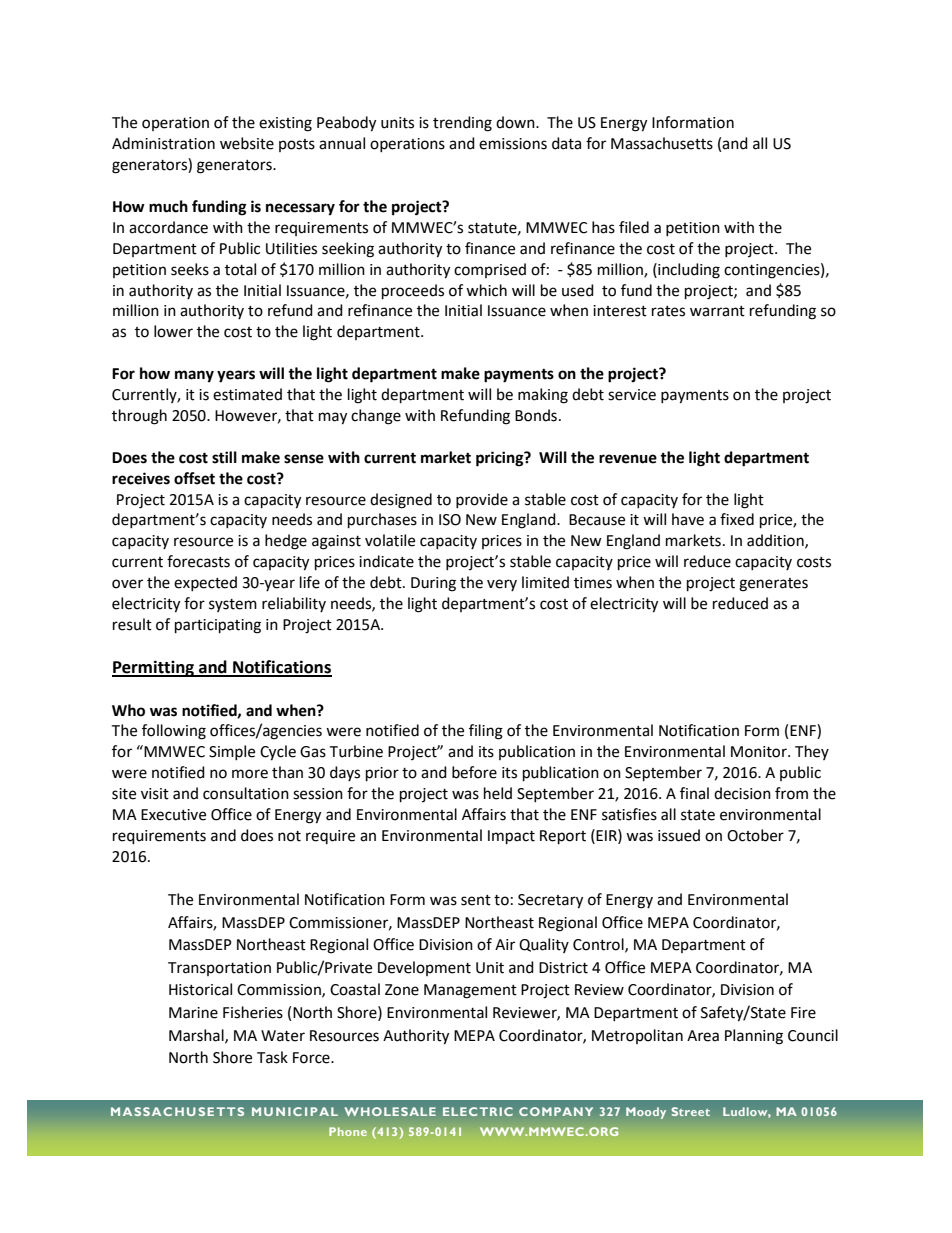 This page has width=952, height=1233. I want to click on trending, so click(462, 124).
